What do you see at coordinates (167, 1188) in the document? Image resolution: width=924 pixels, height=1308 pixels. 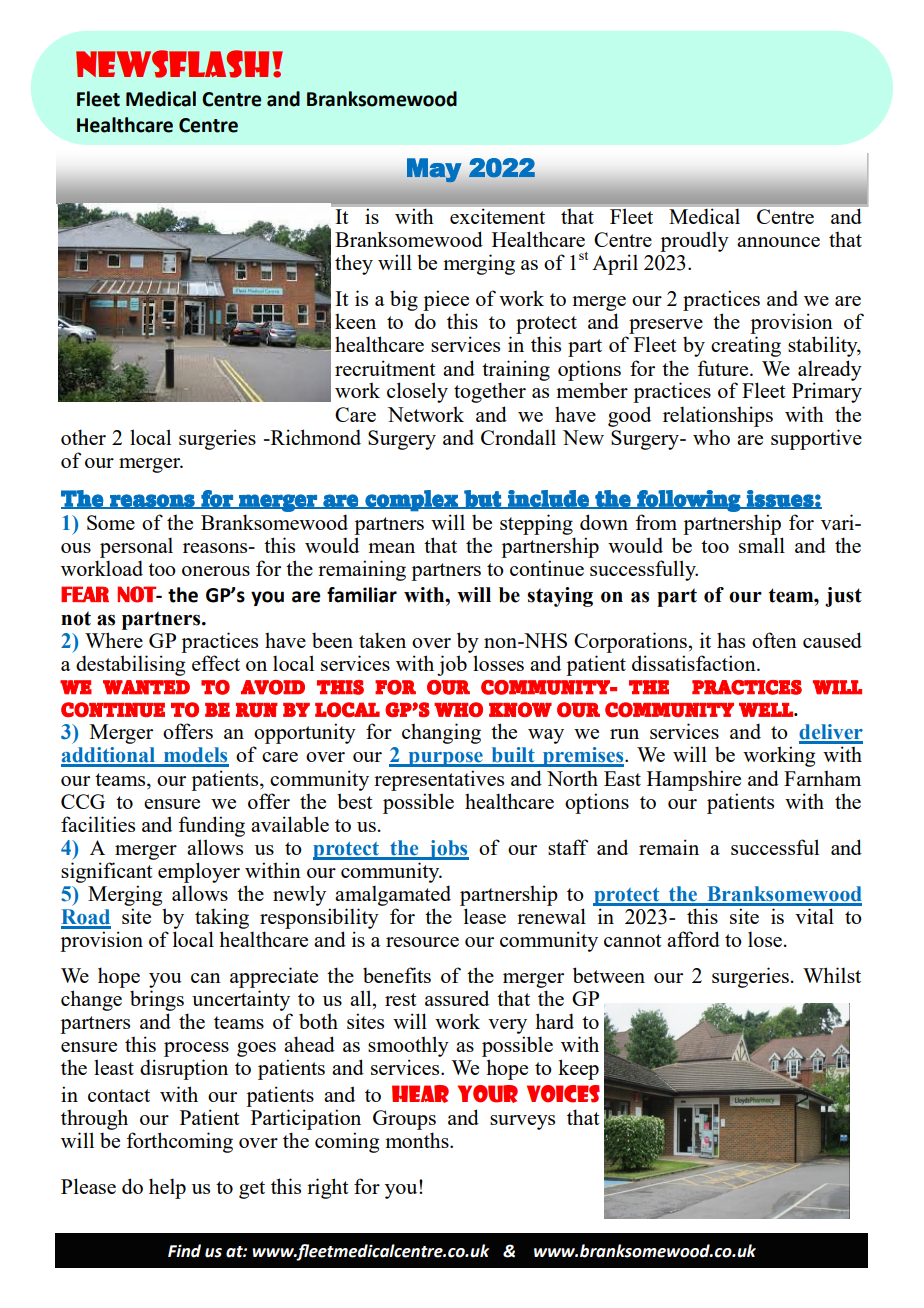 I see `help` at bounding box center [167, 1188].
